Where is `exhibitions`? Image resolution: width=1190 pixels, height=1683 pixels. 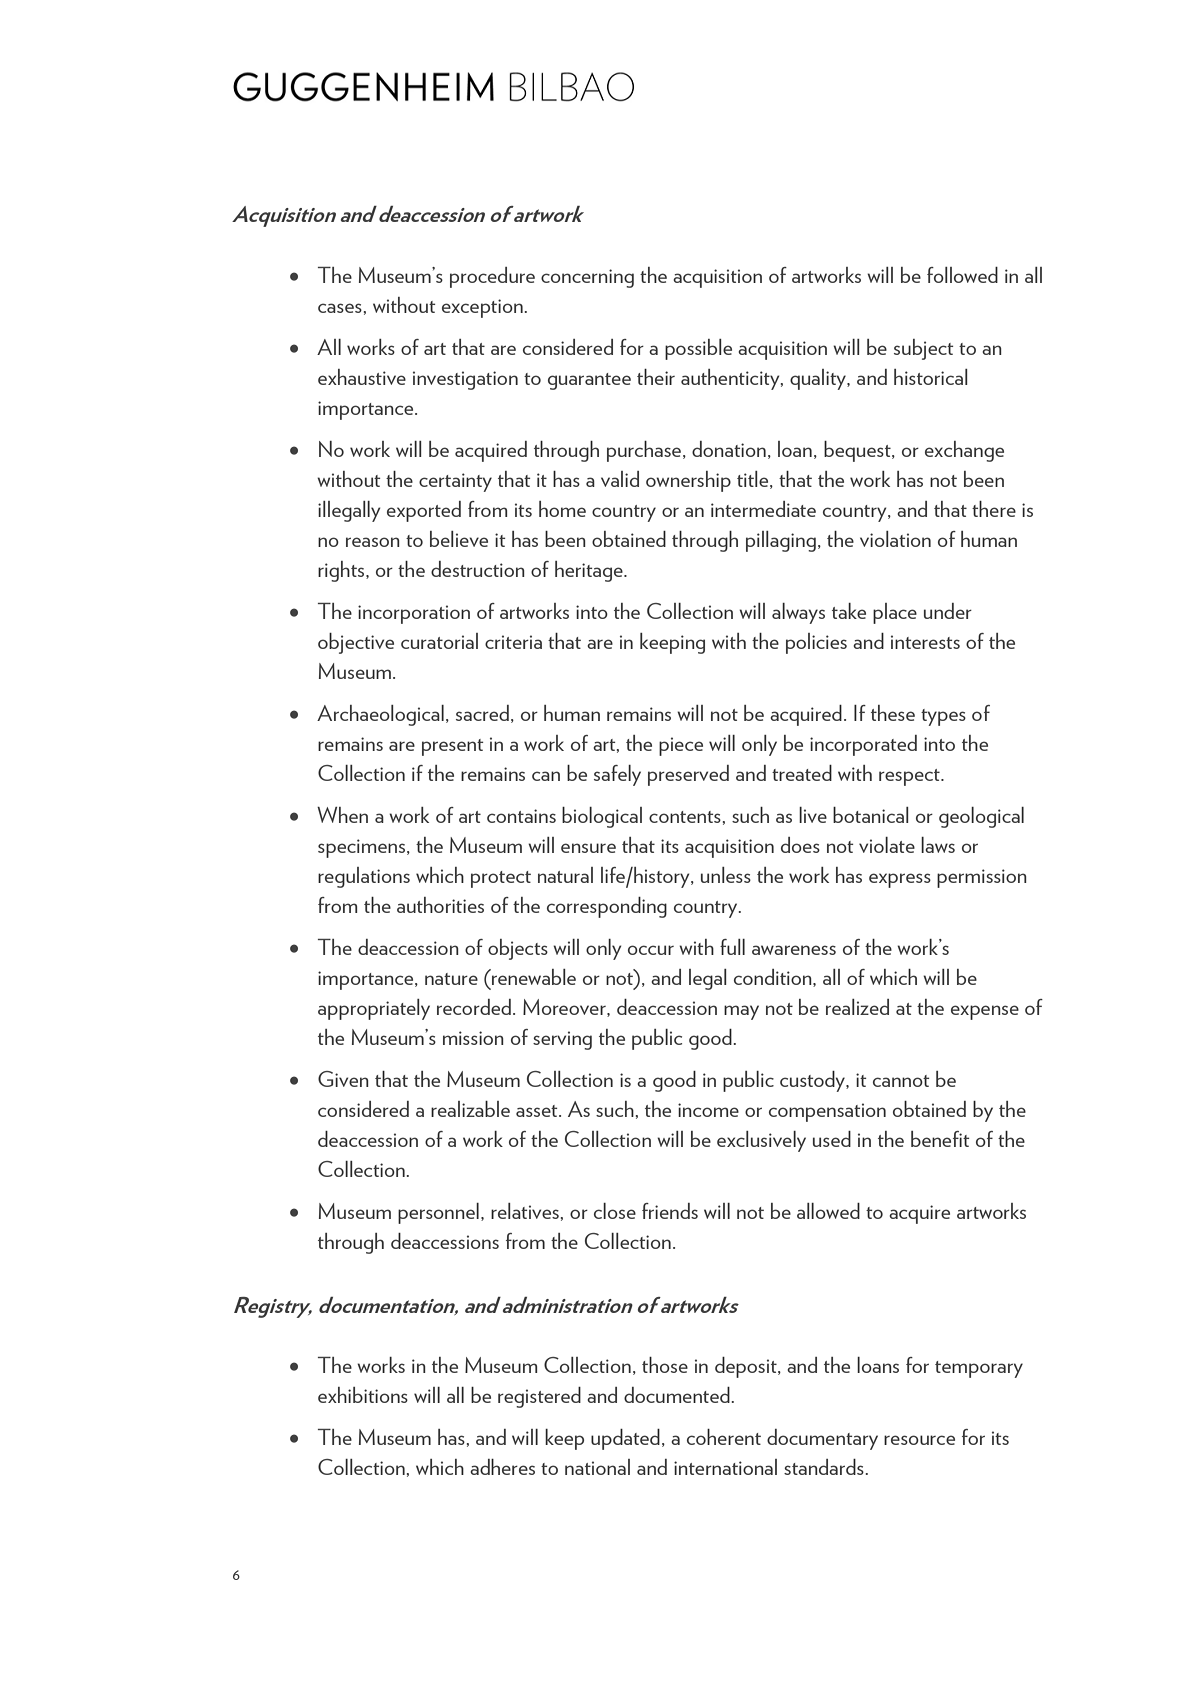
exhibitions is located at coordinates (363, 1395).
